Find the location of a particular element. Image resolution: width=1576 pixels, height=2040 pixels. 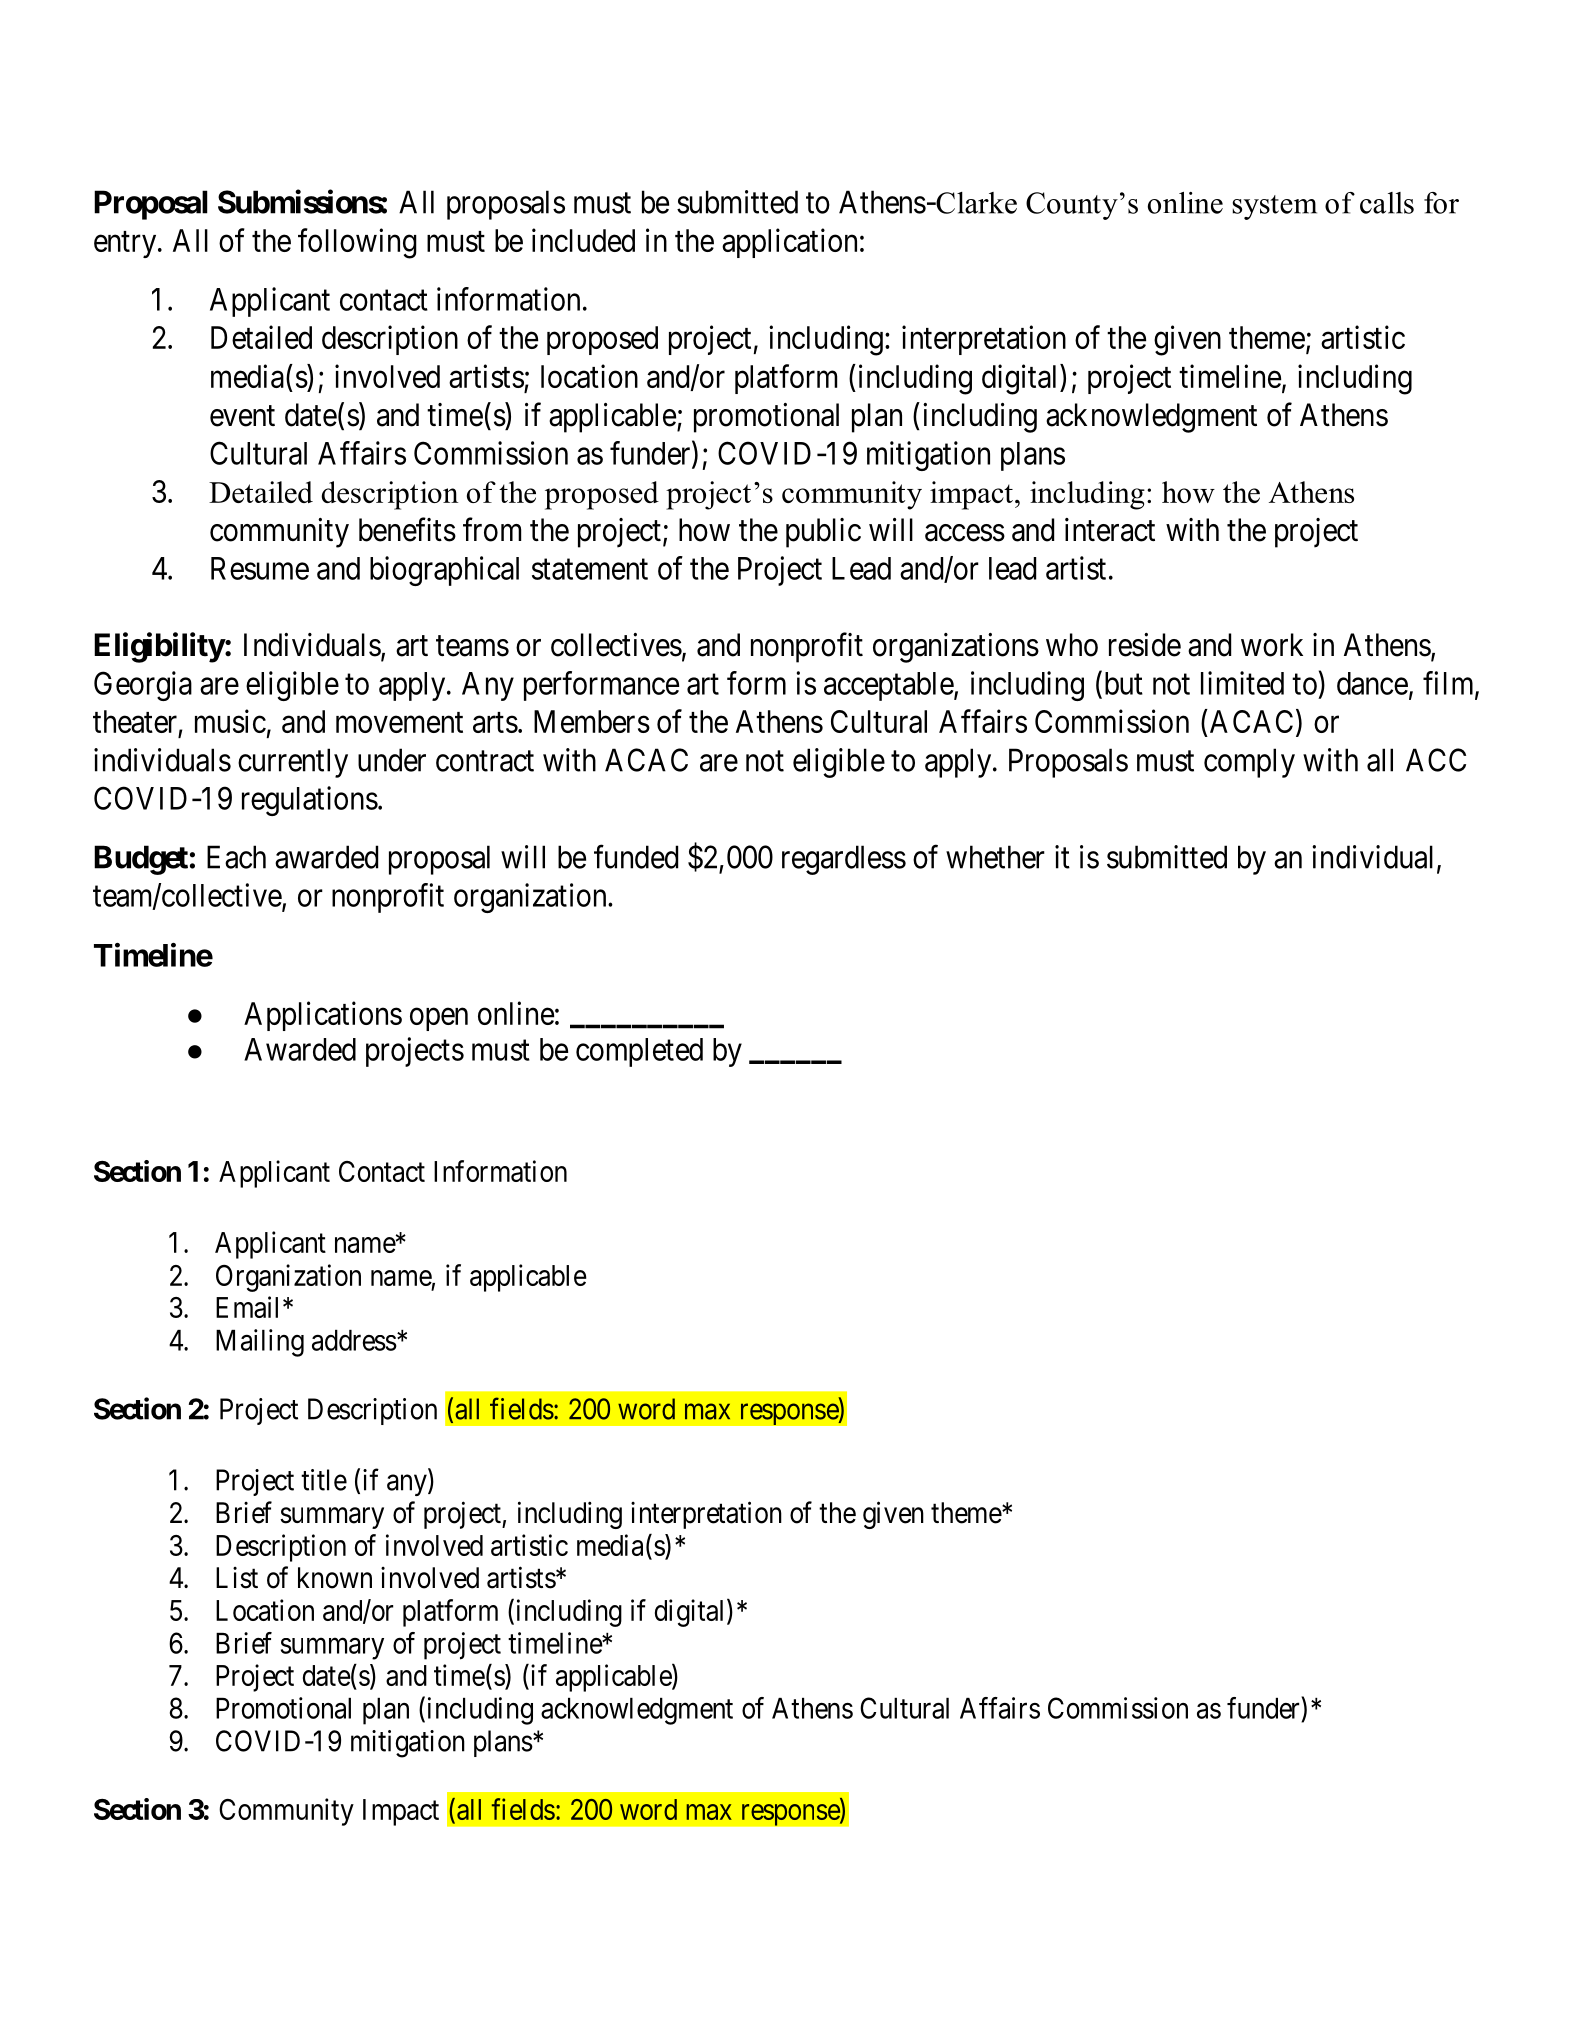

whether is located at coordinates (995, 857).
